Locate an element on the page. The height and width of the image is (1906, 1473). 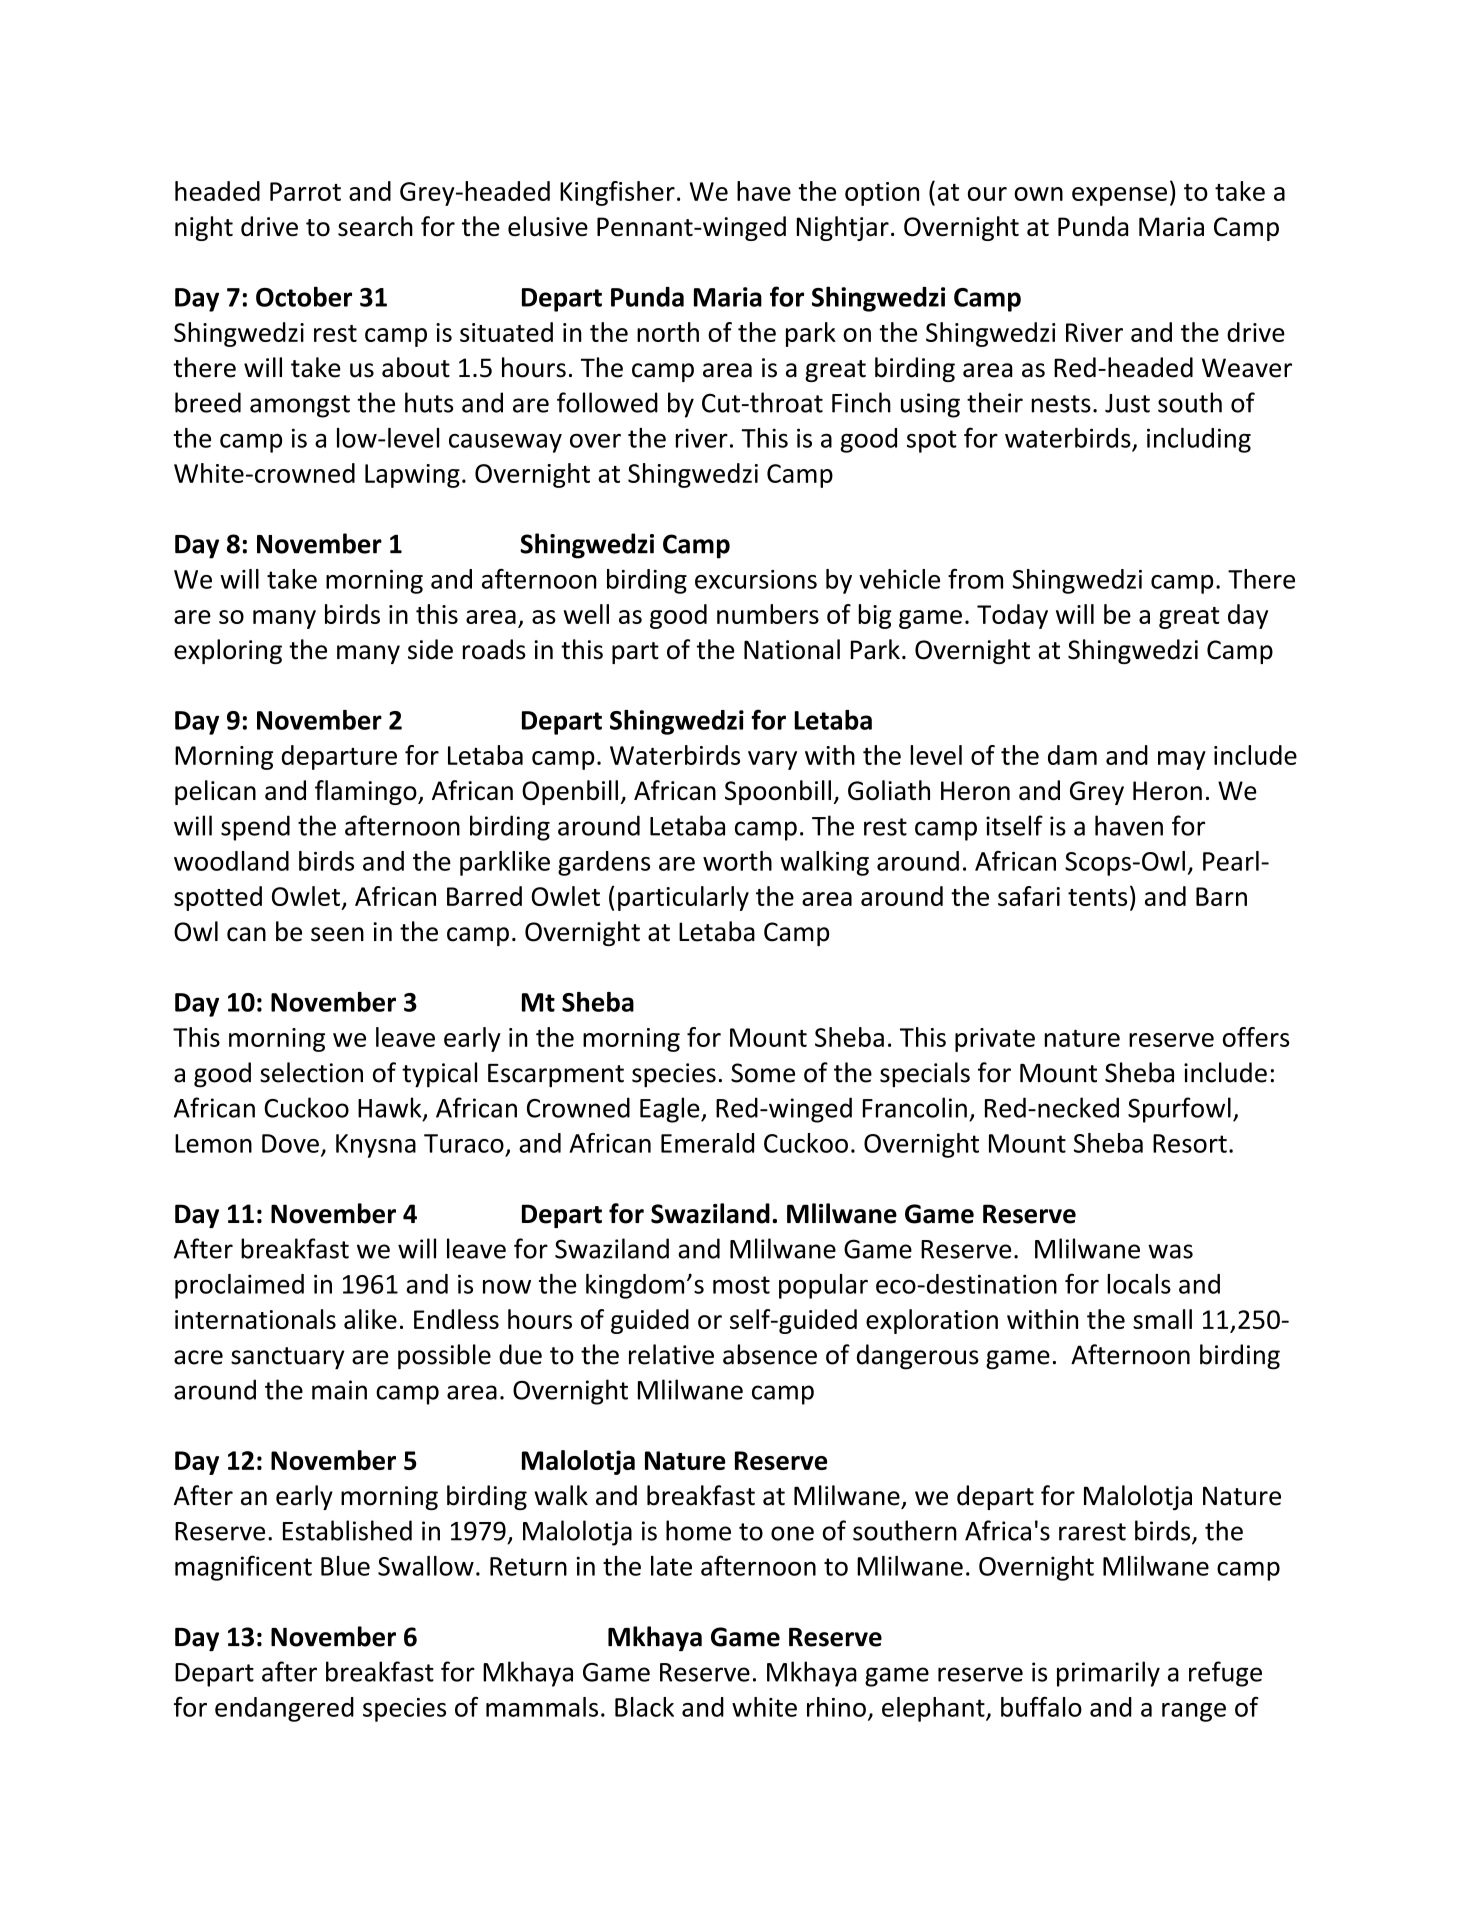
tents is located at coordinates (1097, 897).
